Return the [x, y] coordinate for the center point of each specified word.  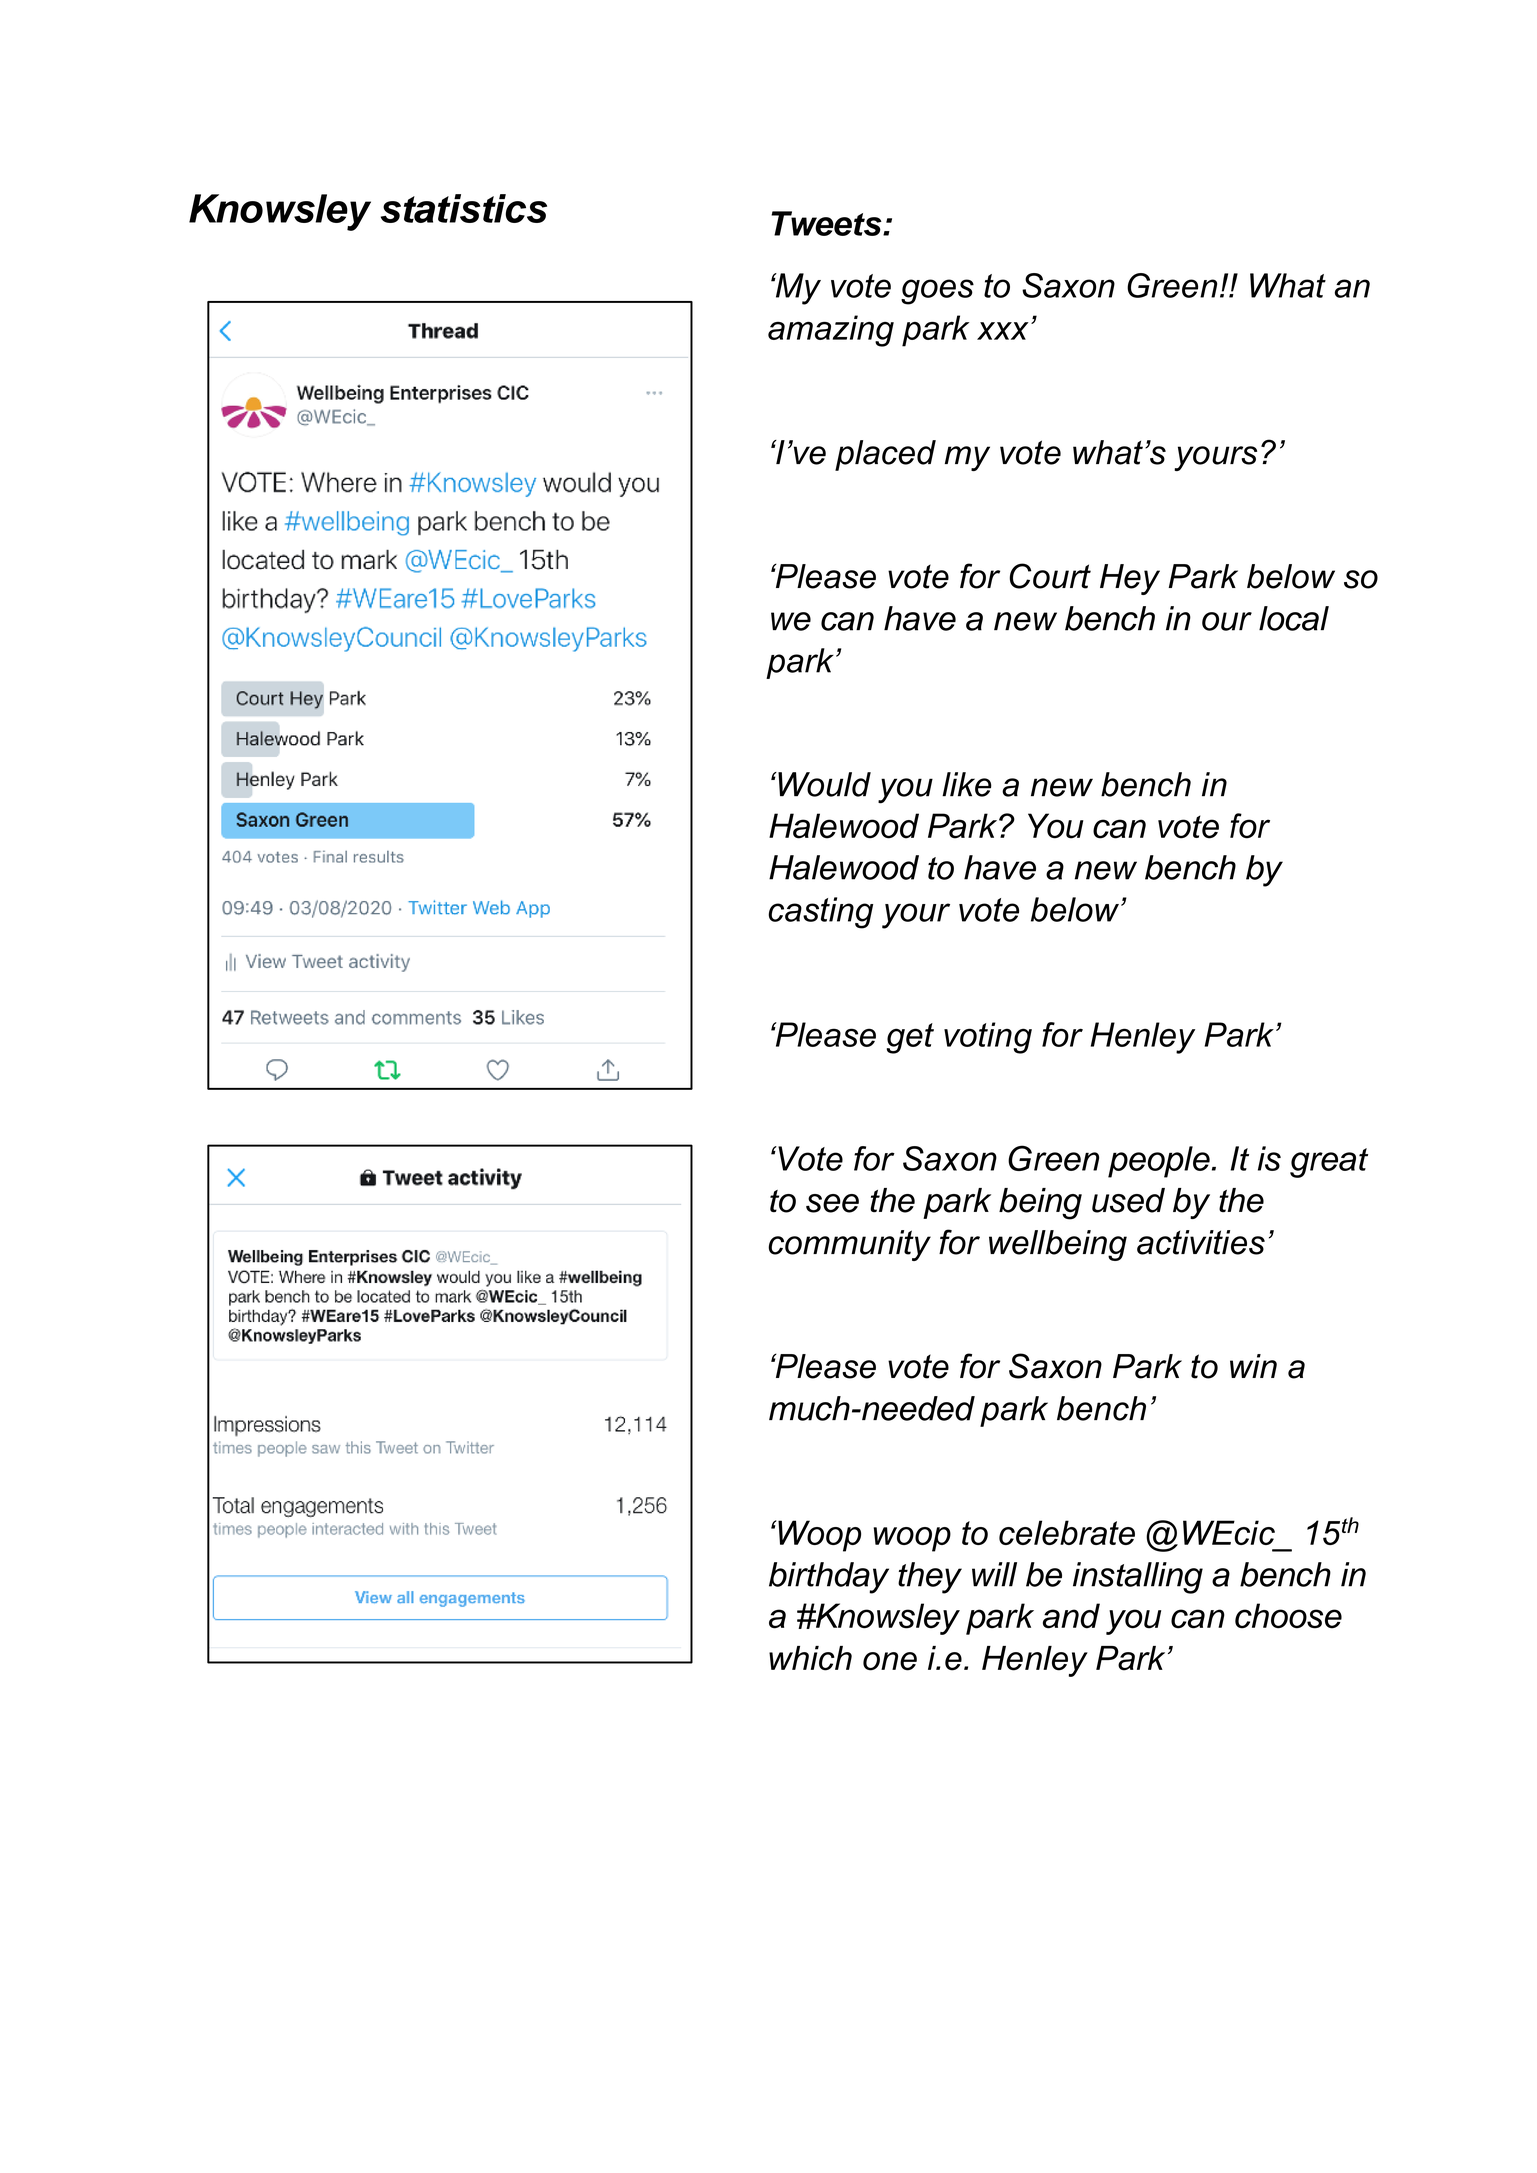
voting [988, 1038]
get [910, 1038]
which [810, 1658]
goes [937, 292]
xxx [1003, 331]
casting [820, 913]
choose [1288, 1616]
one [890, 1661]
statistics [464, 208]
